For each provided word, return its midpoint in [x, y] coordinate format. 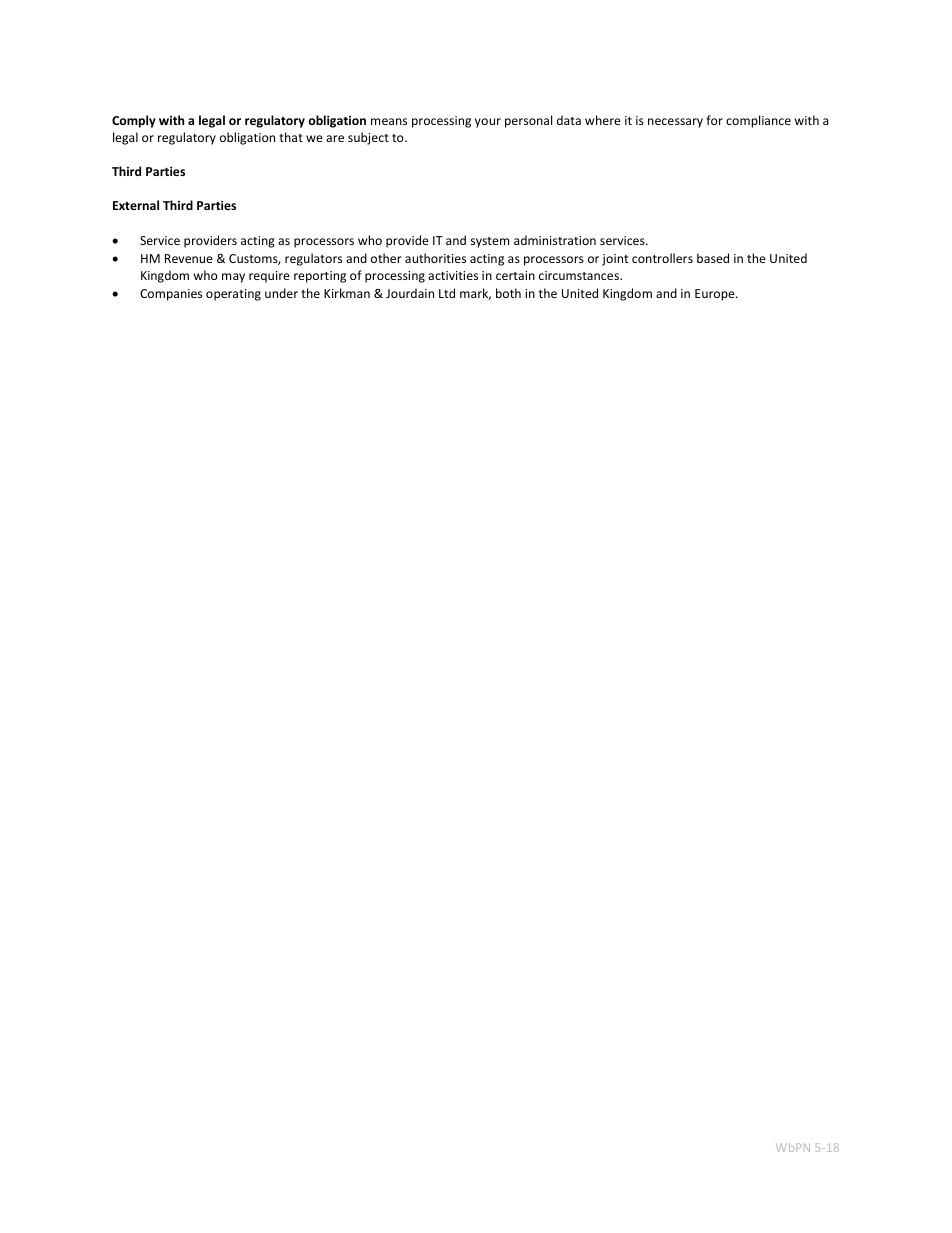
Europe [716, 295]
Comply [134, 121]
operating [233, 295]
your [488, 123]
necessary [675, 123]
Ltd [447, 293]
